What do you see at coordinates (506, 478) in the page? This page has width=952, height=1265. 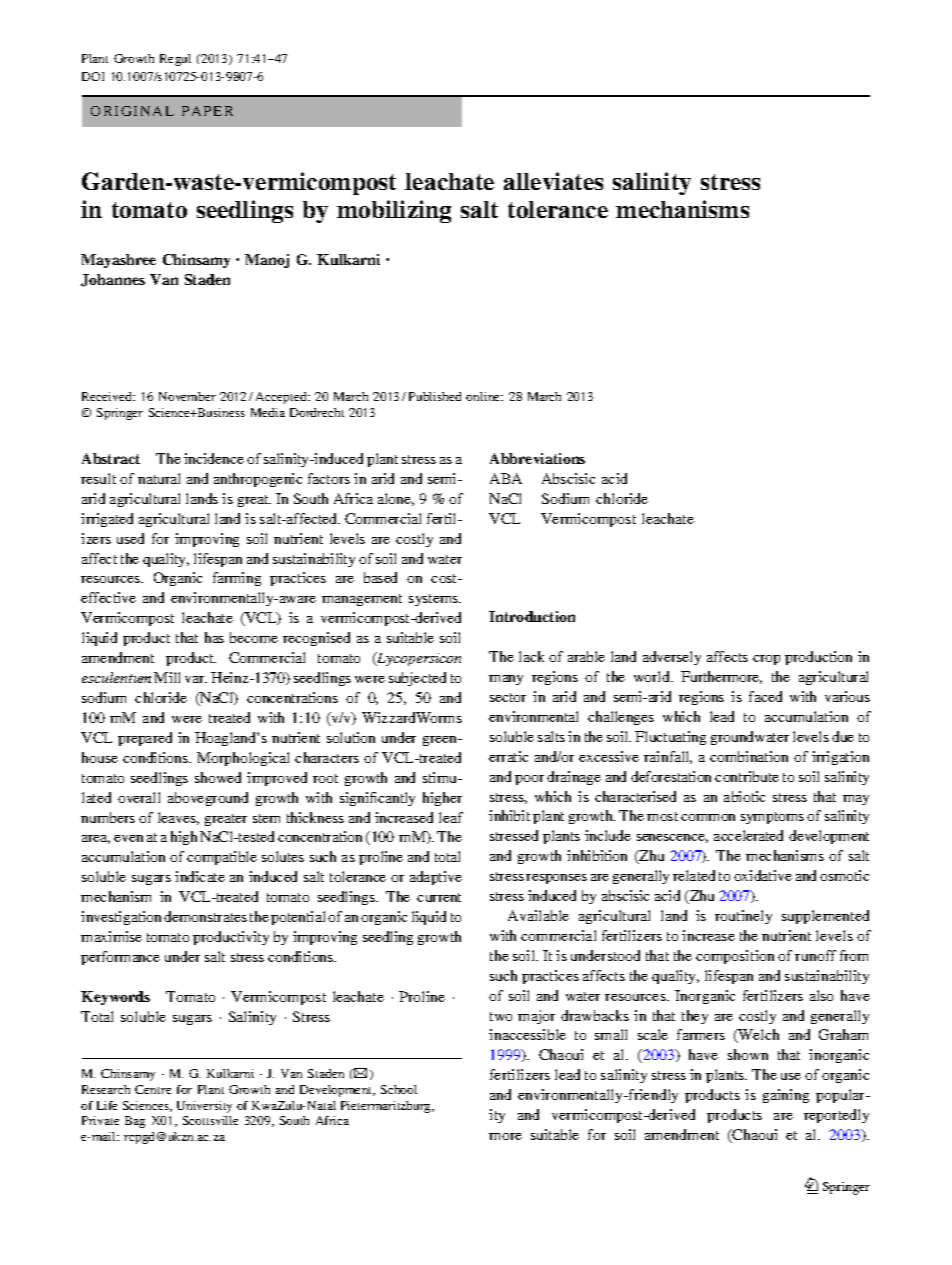 I see `ABA` at bounding box center [506, 478].
